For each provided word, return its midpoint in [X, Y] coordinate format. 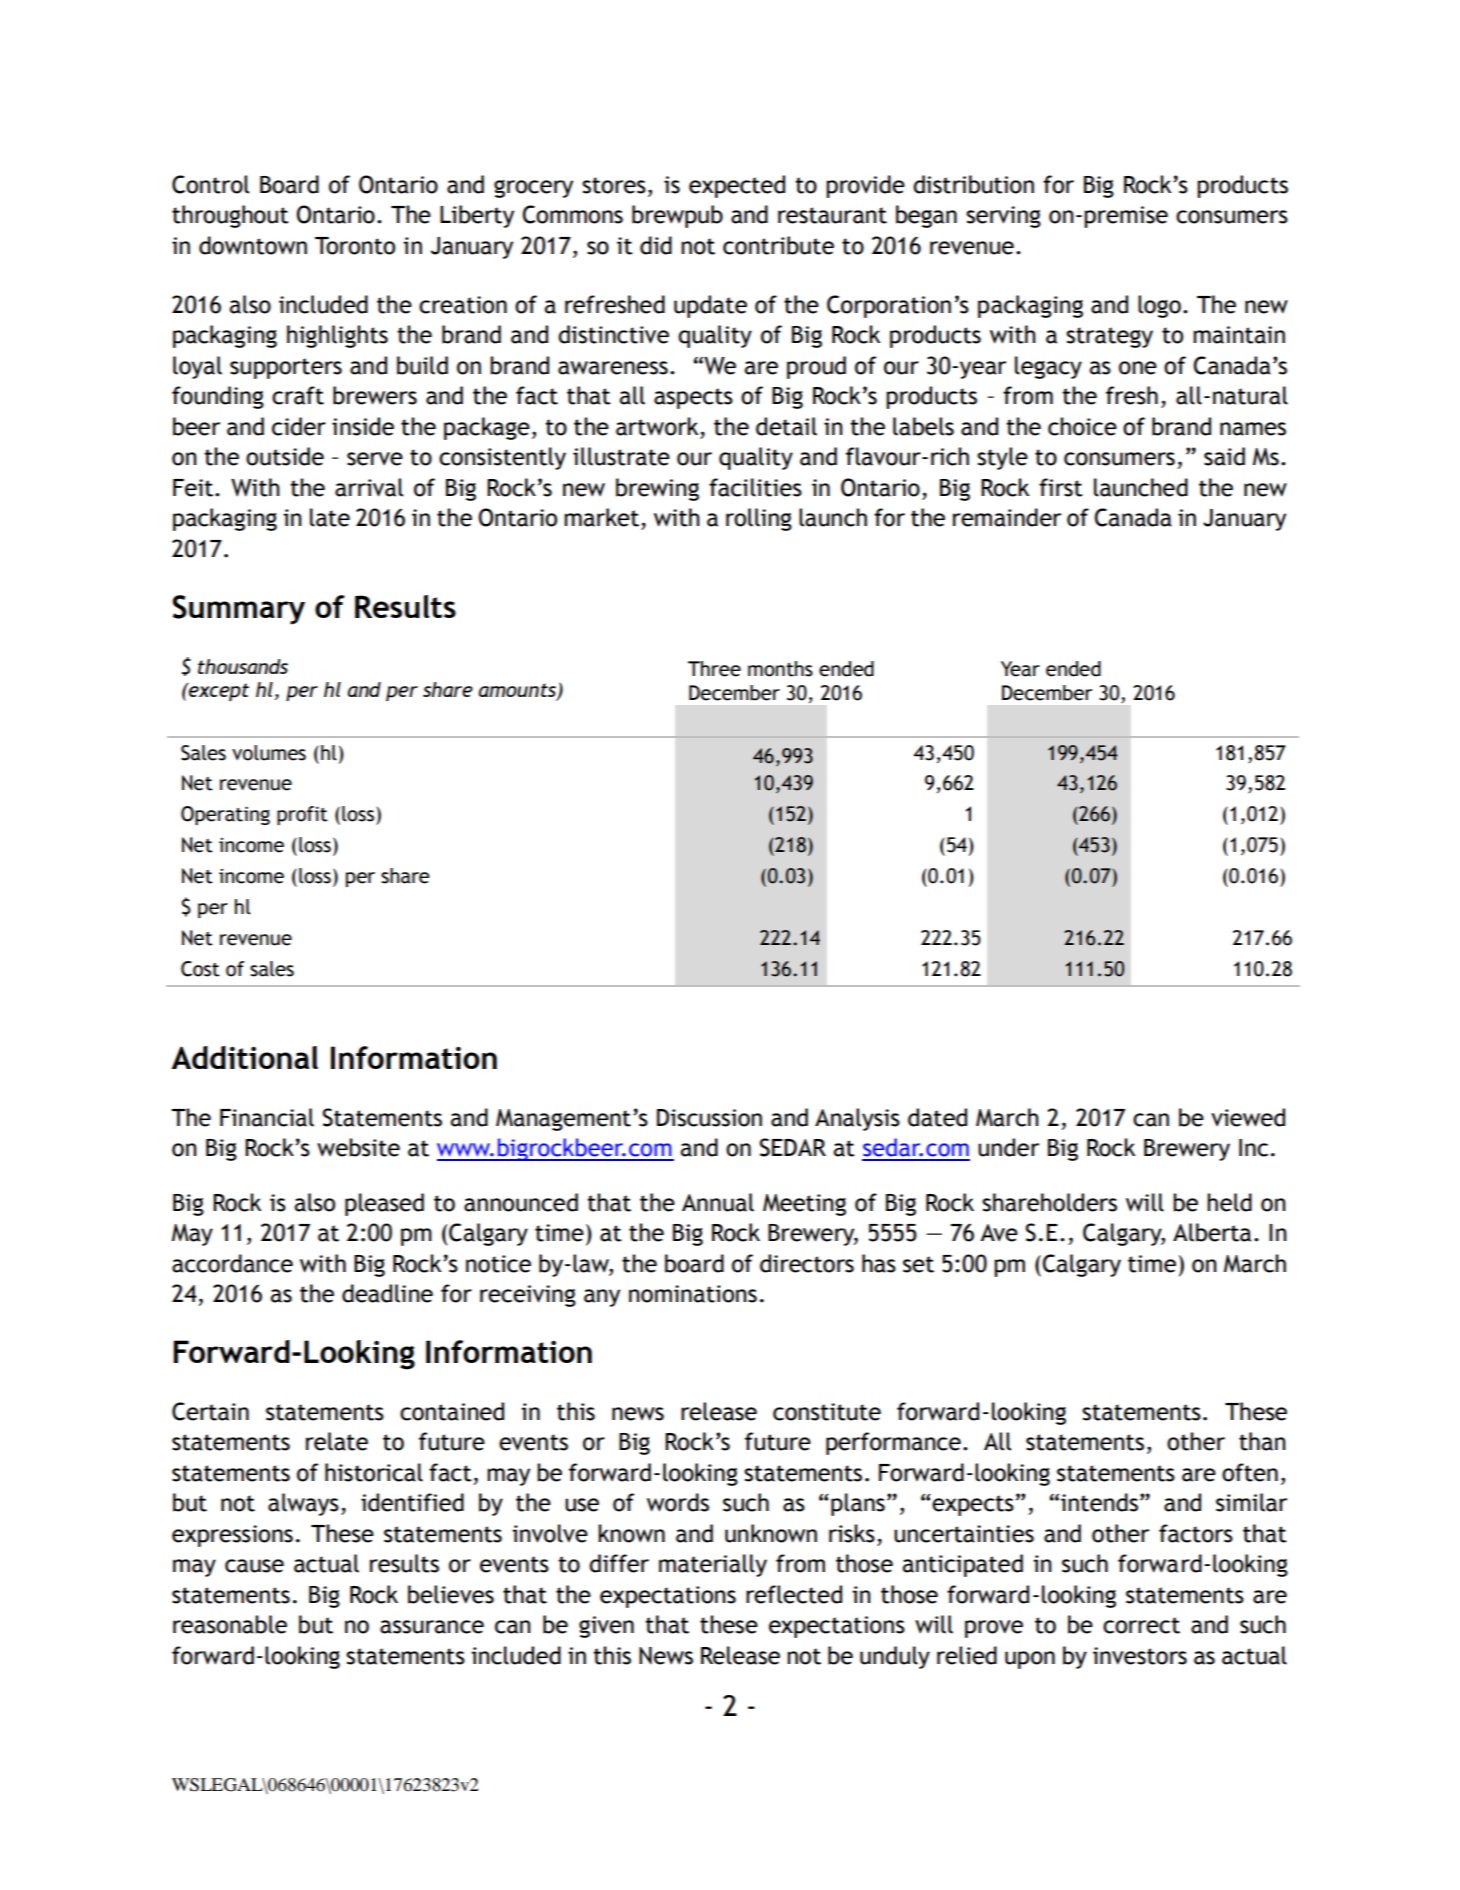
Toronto [355, 246]
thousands [243, 666]
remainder [1007, 517]
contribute [778, 245]
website [358, 1147]
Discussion [709, 1118]
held [1229, 1202]
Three [714, 669]
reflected [794, 1594]
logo [1159, 306]
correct [1141, 1625]
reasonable [230, 1624]
